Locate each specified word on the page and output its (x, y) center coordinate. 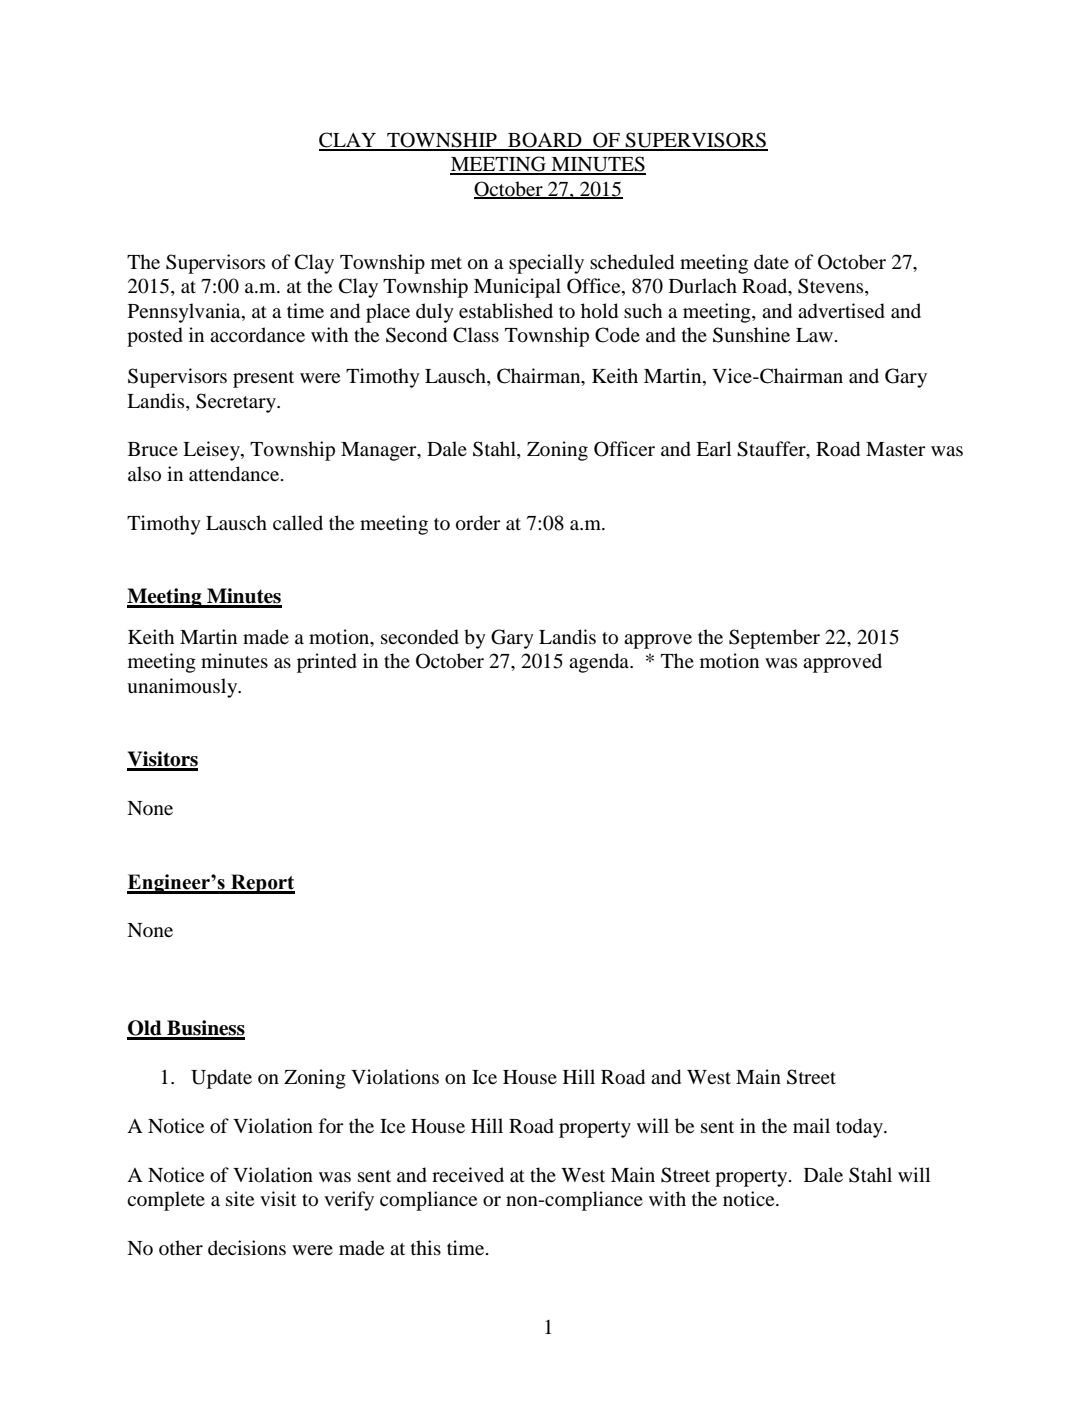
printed (327, 663)
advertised (841, 311)
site (240, 1198)
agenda (600, 663)
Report (262, 884)
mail (811, 1125)
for (331, 1125)
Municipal (517, 288)
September (774, 639)
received (468, 1174)
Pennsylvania (185, 313)
